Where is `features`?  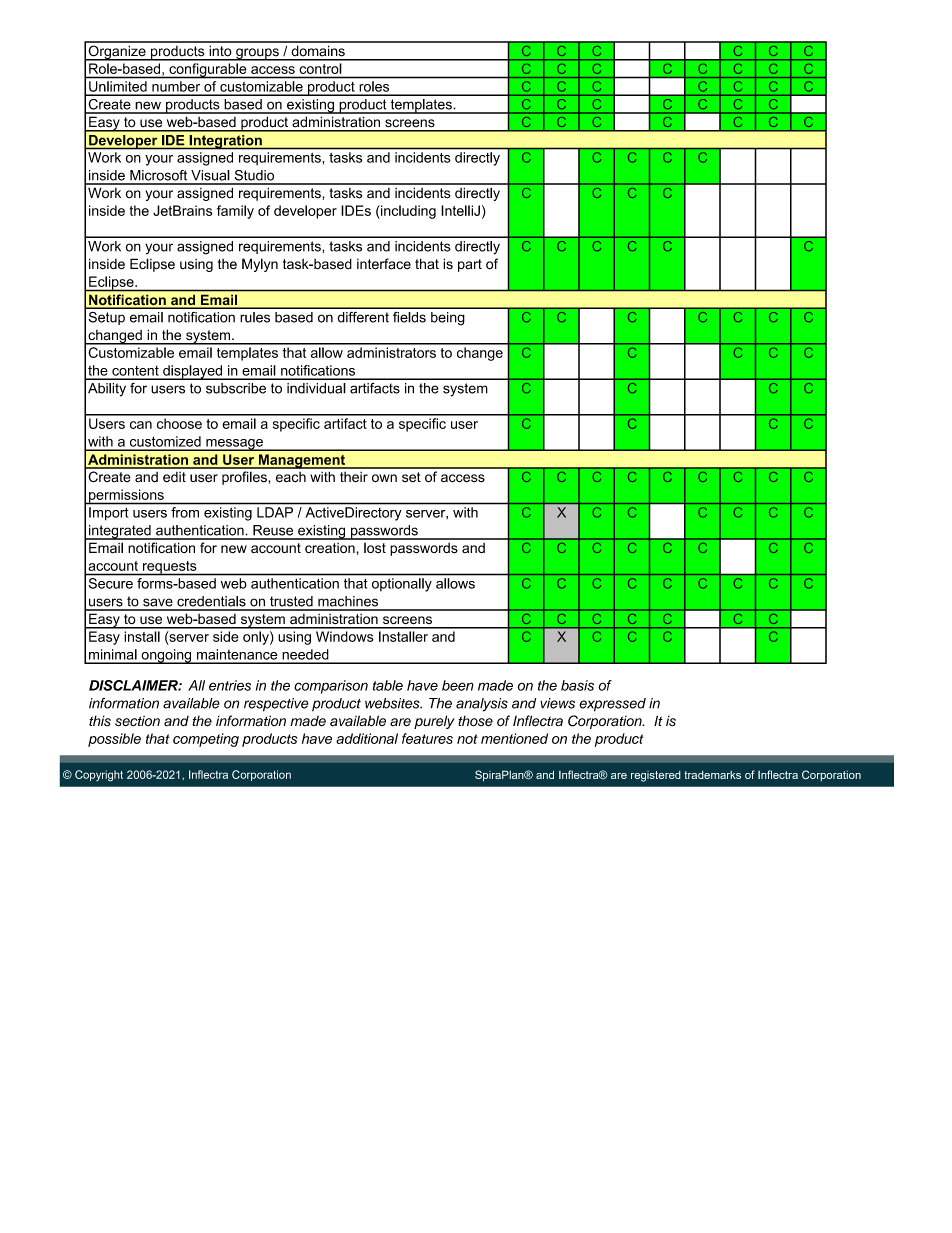
features is located at coordinates (427, 738).
